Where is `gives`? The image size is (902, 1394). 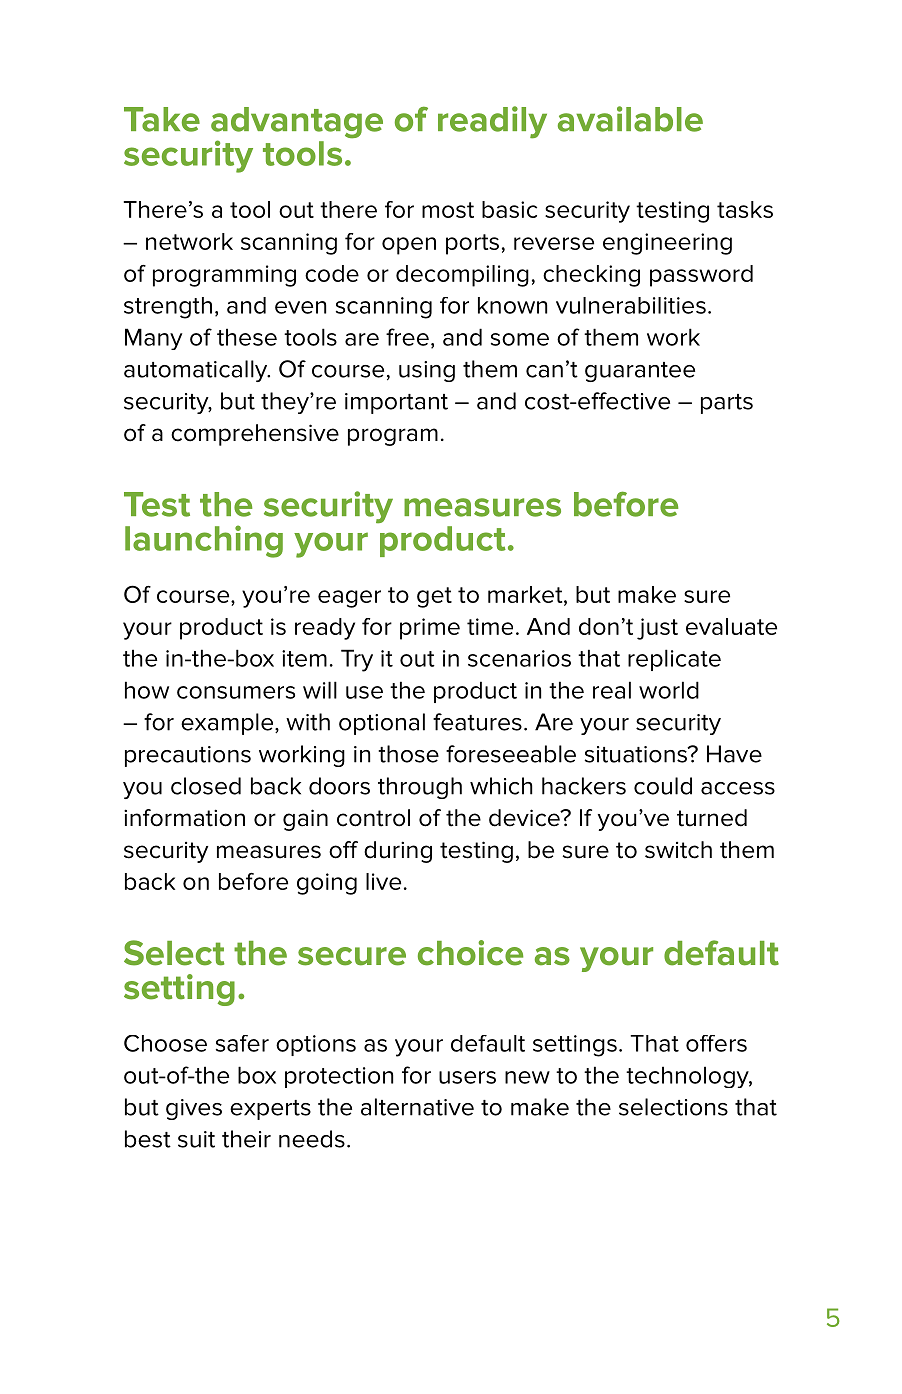
gives is located at coordinates (194, 1109).
